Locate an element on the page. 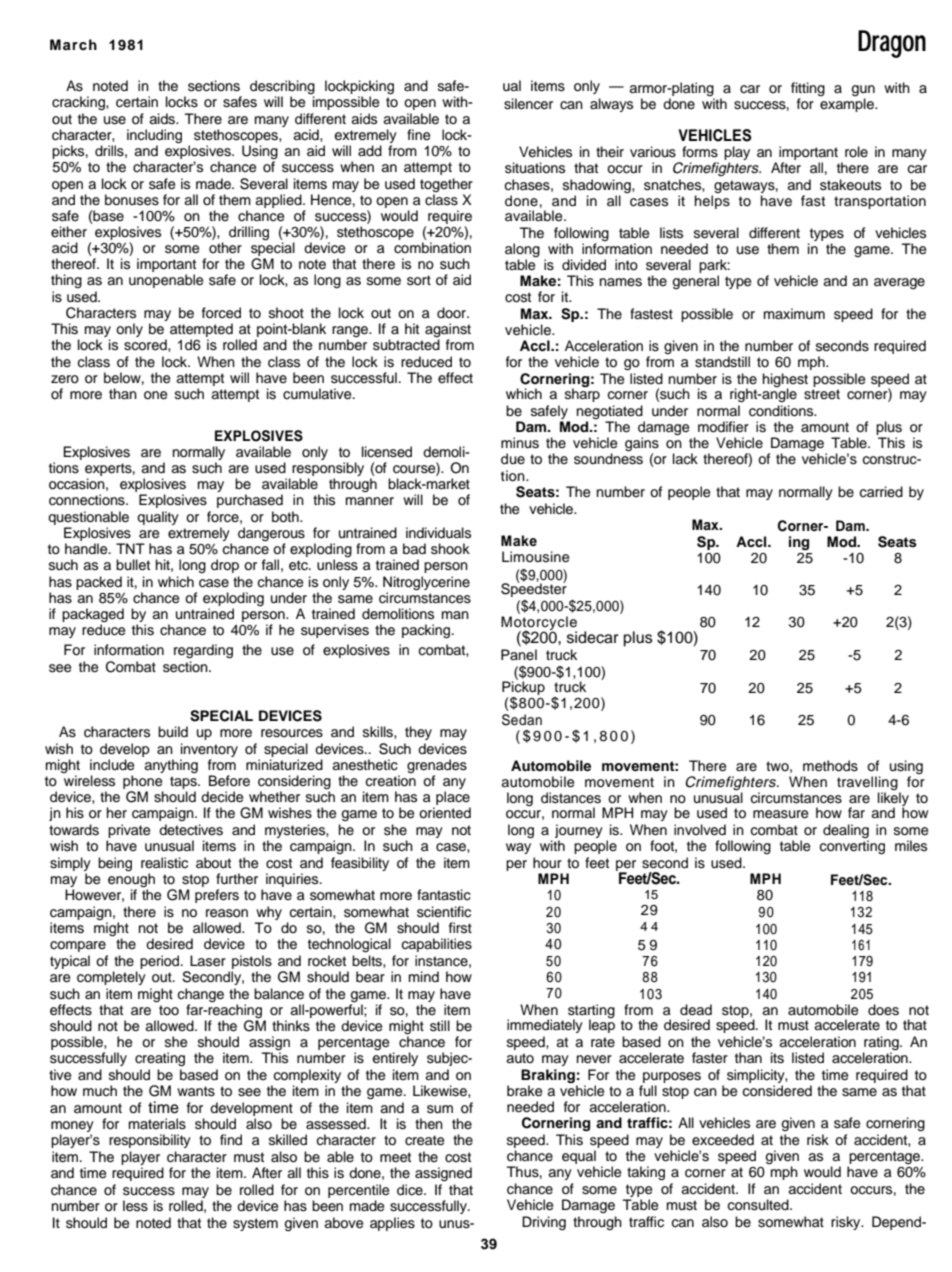 The height and width of the document is (1272, 952). quality is located at coordinates (158, 518).
